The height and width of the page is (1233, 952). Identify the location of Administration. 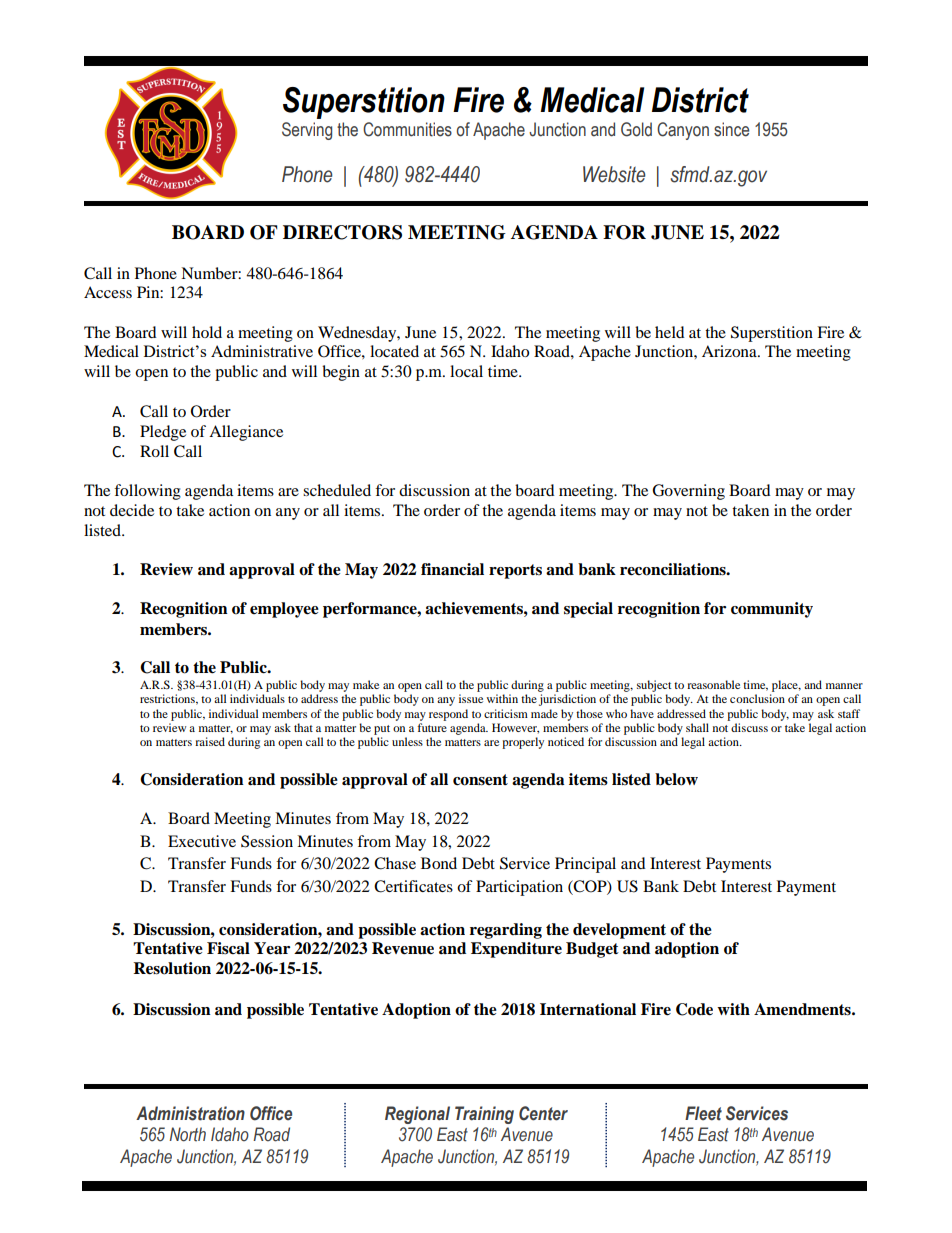
(190, 1113).
